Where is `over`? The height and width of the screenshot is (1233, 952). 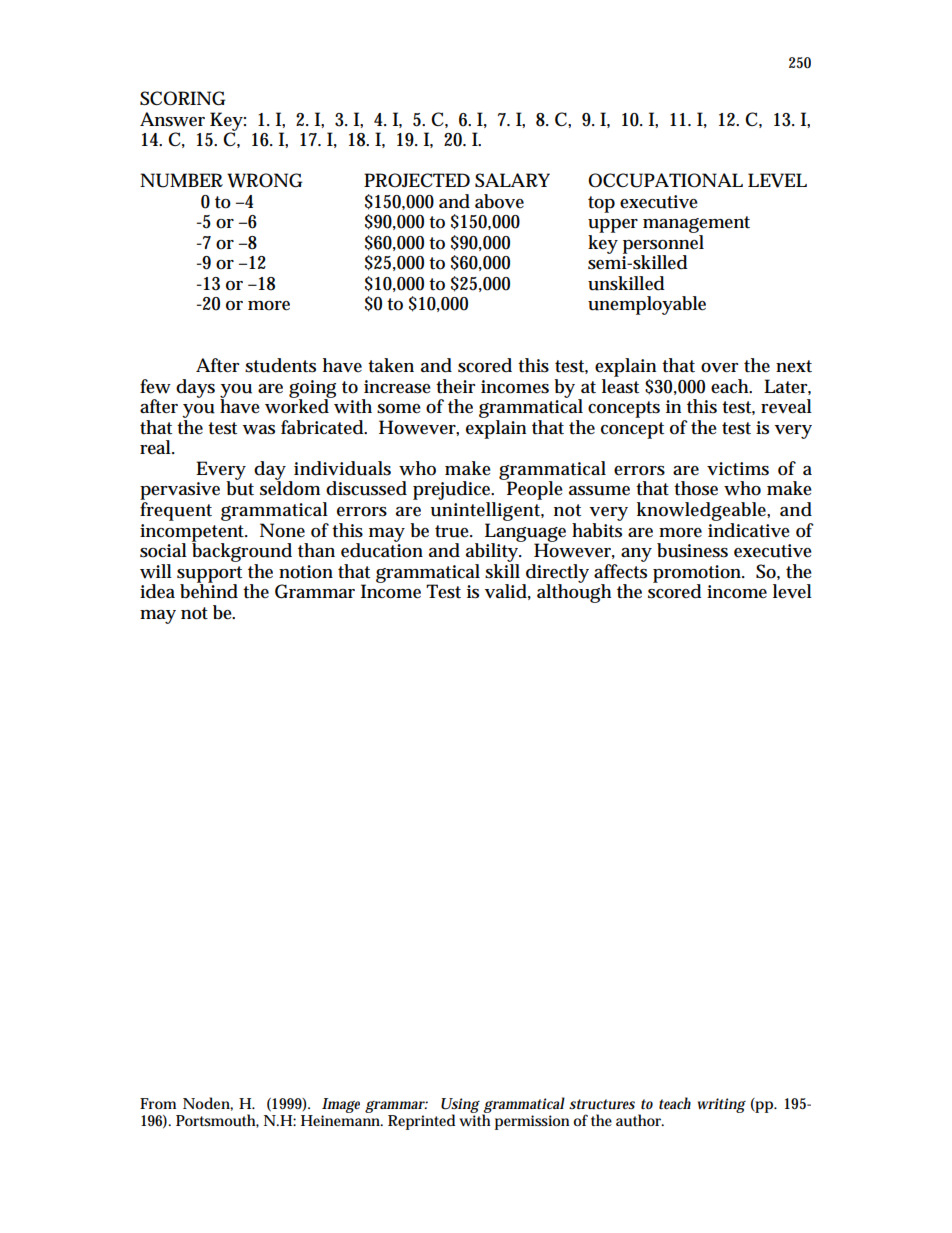
over is located at coordinates (720, 368).
